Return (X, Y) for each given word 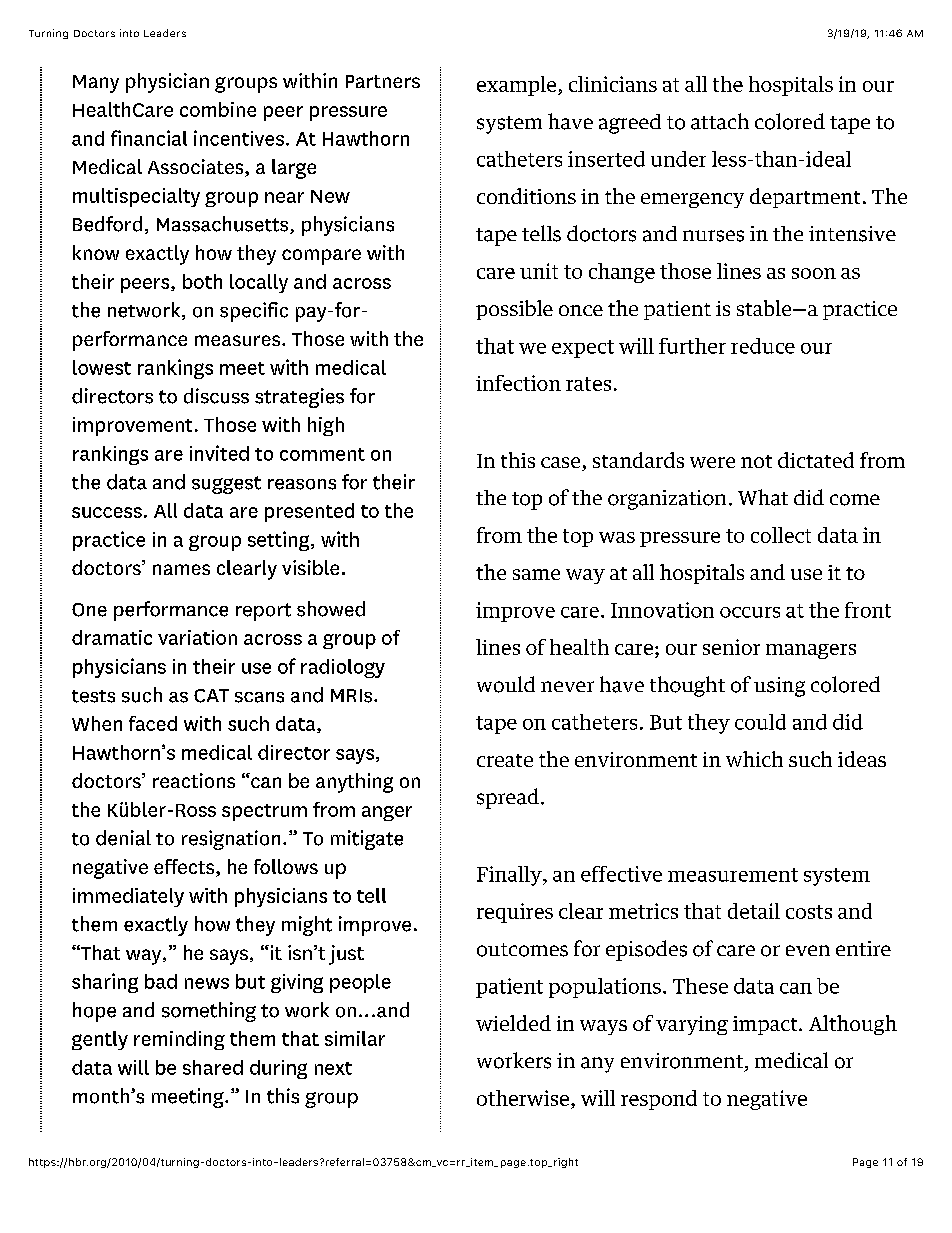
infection (518, 383)
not (756, 461)
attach (720, 121)
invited (219, 453)
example (518, 86)
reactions (194, 780)
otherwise (524, 1098)
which (754, 759)
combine (218, 109)
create (505, 760)
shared (213, 1067)
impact (766, 1025)
